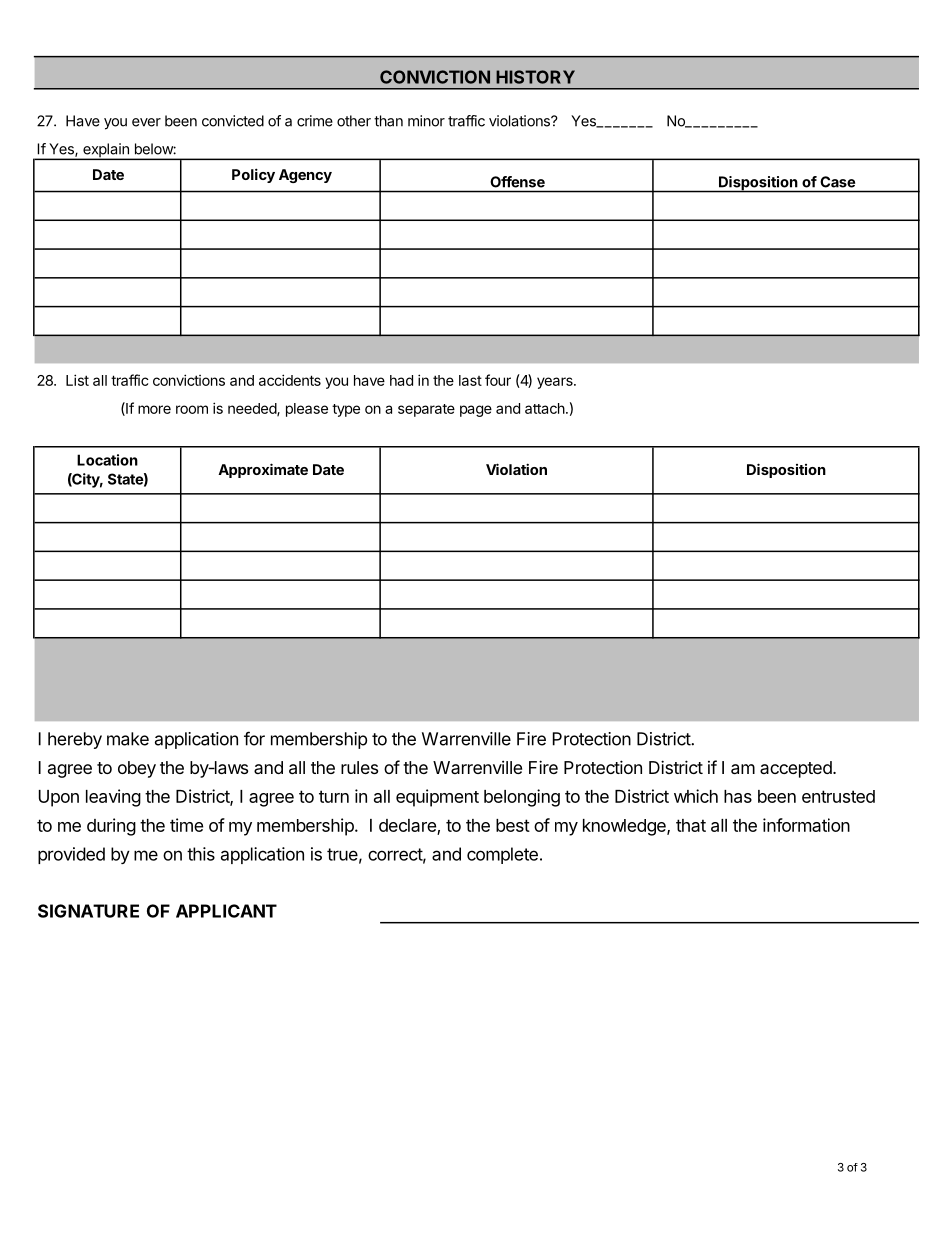 The width and height of the document is (952, 1233). I want to click on minor, so click(426, 121).
